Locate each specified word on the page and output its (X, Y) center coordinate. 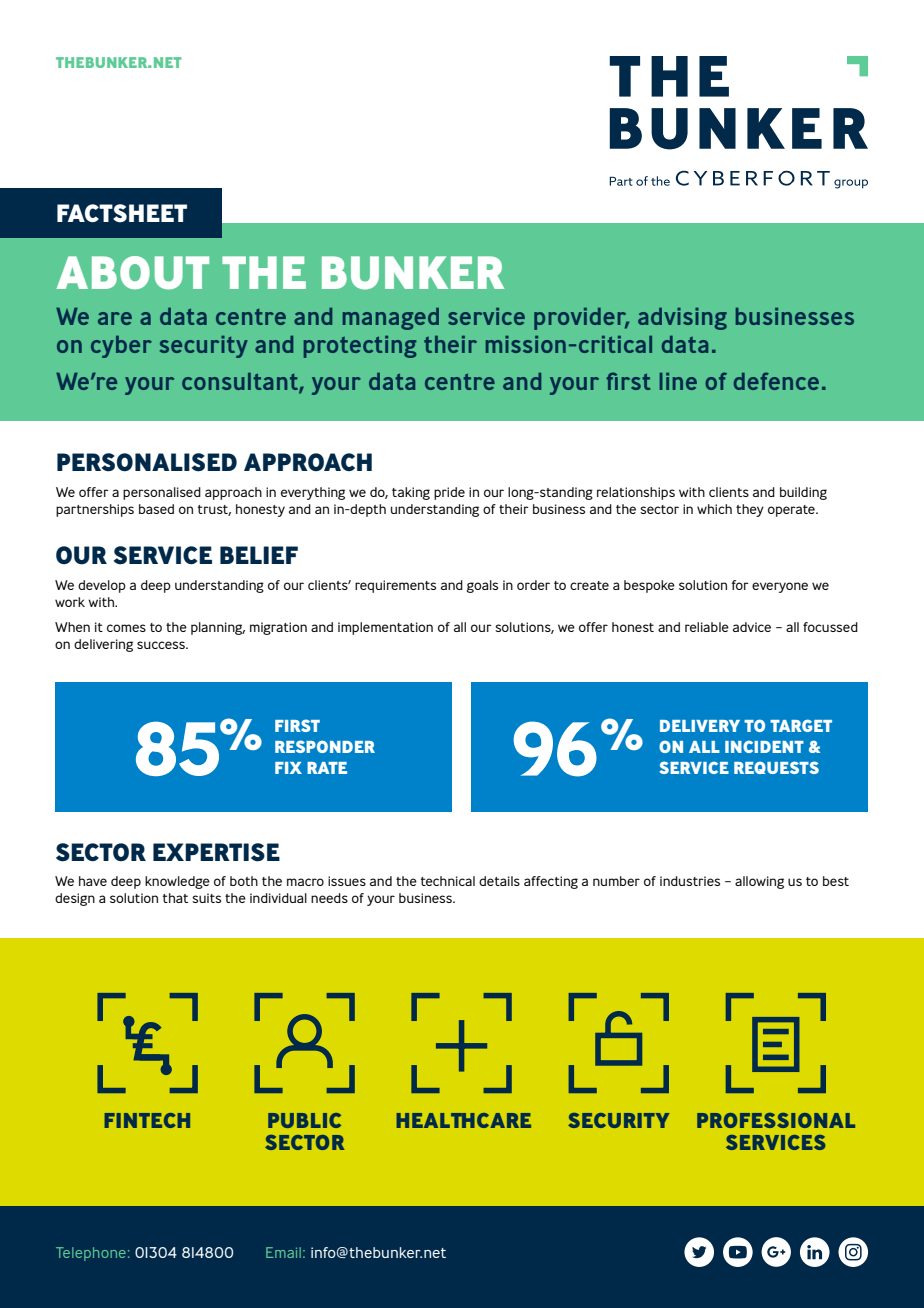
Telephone (91, 1254)
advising (682, 319)
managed (391, 319)
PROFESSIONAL (776, 1120)
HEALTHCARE (463, 1120)
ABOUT (133, 273)
